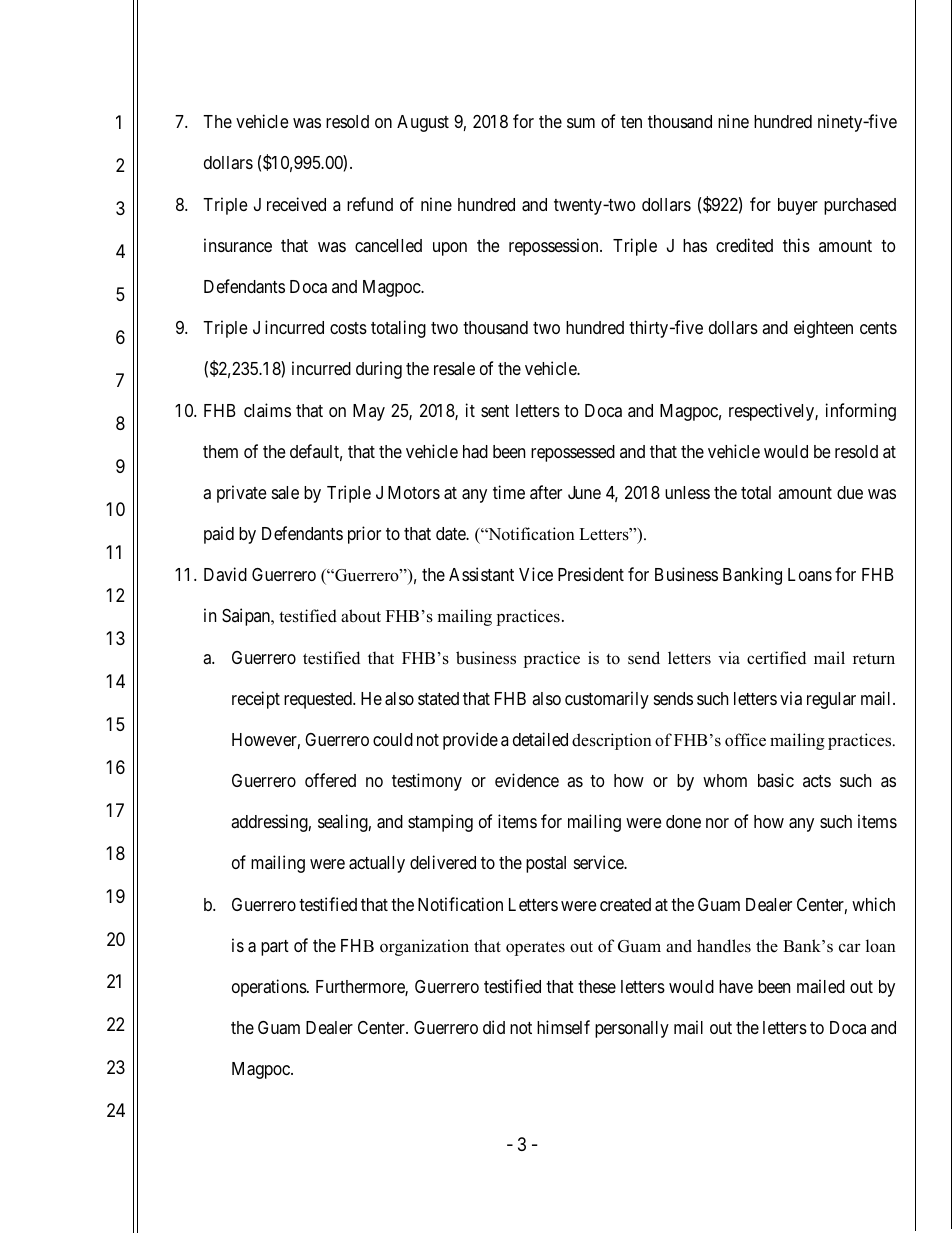 Image resolution: width=952 pixels, height=1233 pixels. What do you see at coordinates (817, 781) in the screenshot?
I see `acts` at bounding box center [817, 781].
